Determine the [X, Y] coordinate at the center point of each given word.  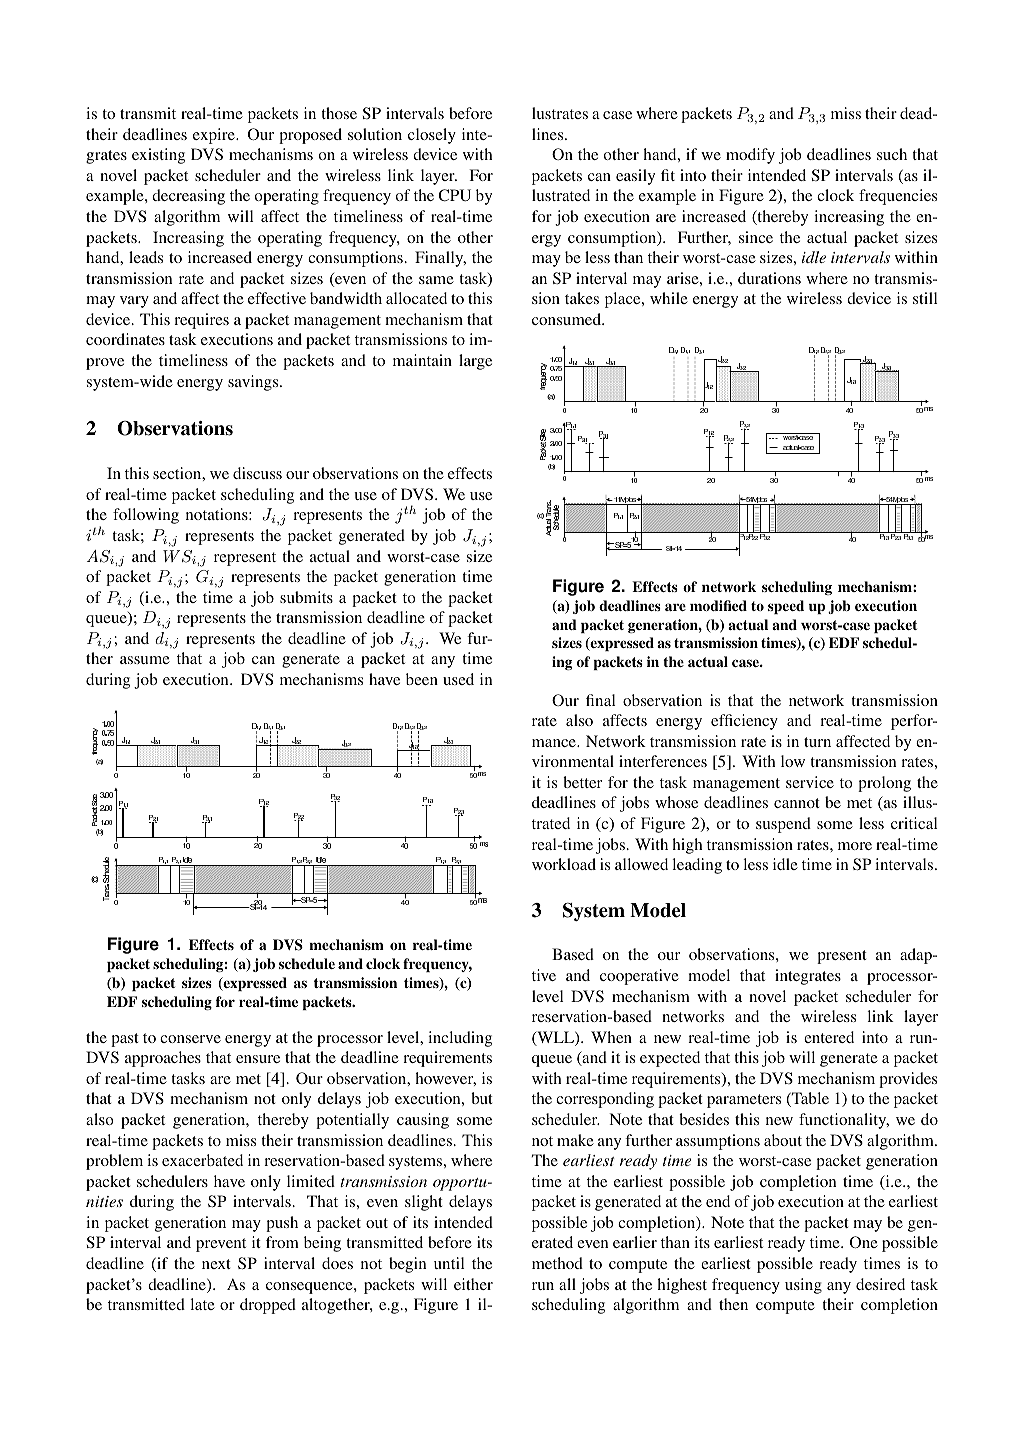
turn [817, 742]
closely [432, 136]
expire [215, 136]
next [216, 1264]
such [892, 154]
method [557, 1263]
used [458, 679]
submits [306, 597]
